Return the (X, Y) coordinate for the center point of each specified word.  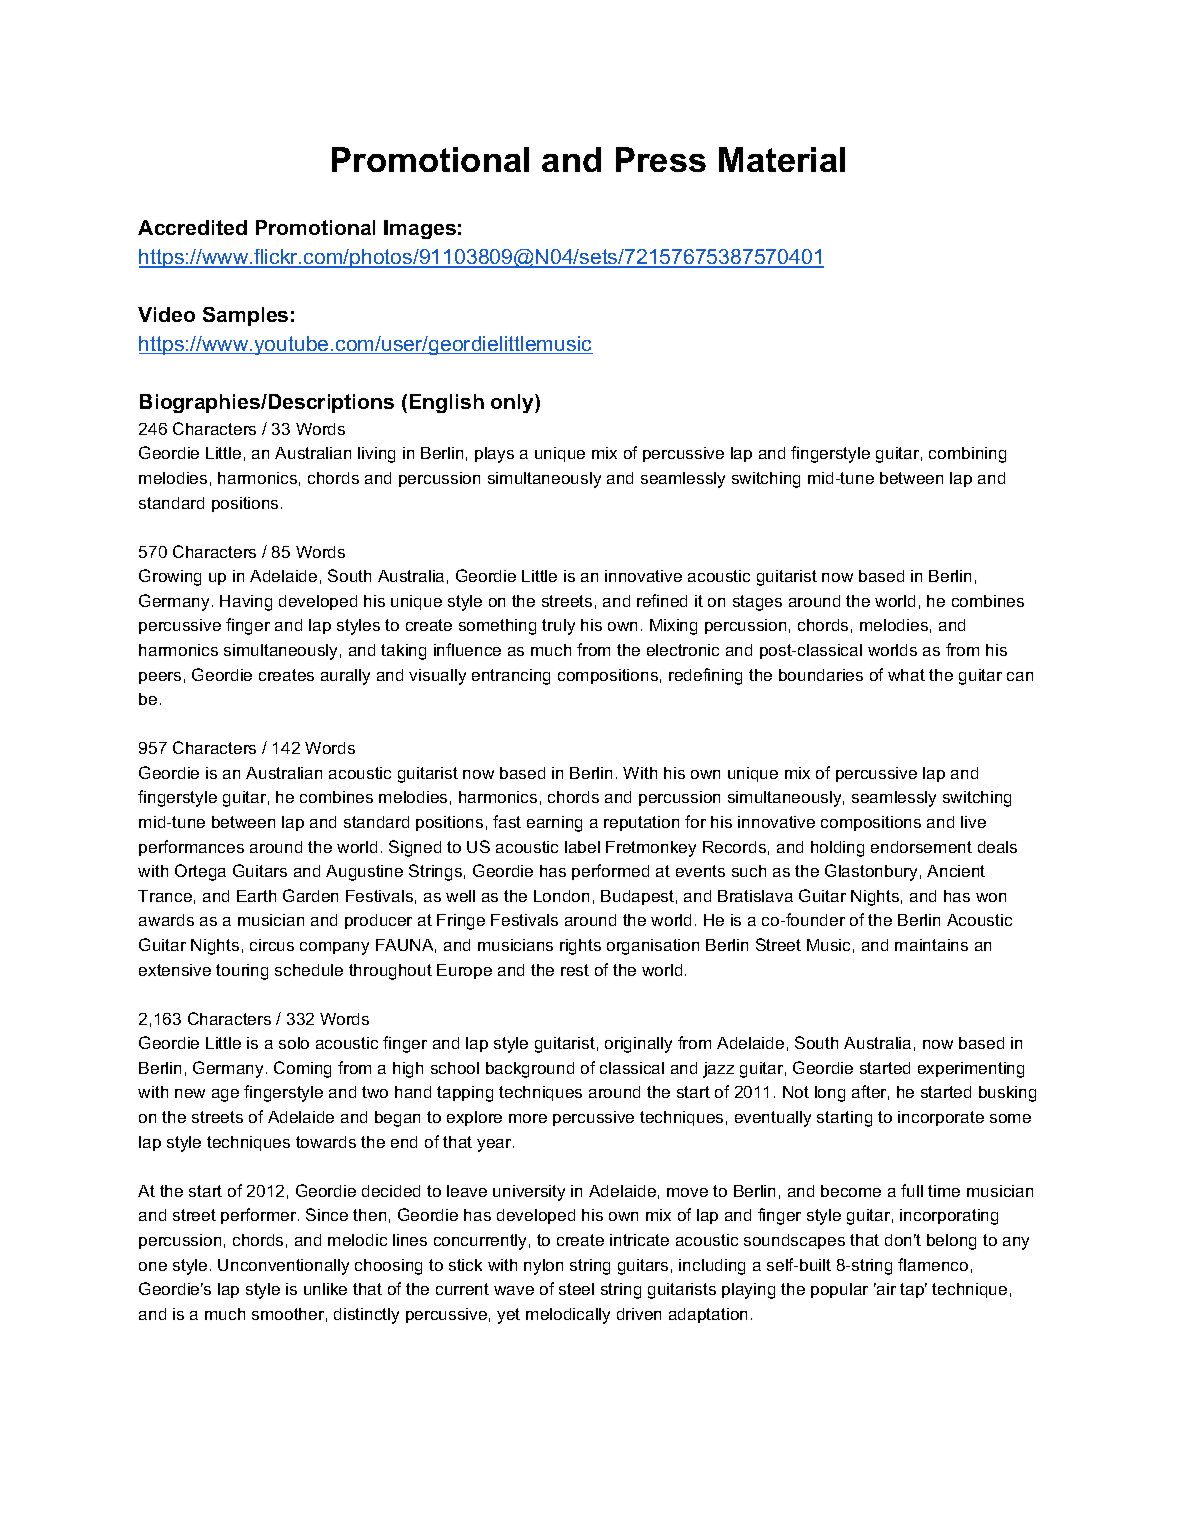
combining (967, 455)
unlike (325, 1289)
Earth (256, 896)
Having (246, 603)
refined (662, 600)
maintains (931, 945)
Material (782, 159)
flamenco (933, 1264)
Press (661, 159)
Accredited (192, 227)
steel (576, 1289)
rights (580, 947)
